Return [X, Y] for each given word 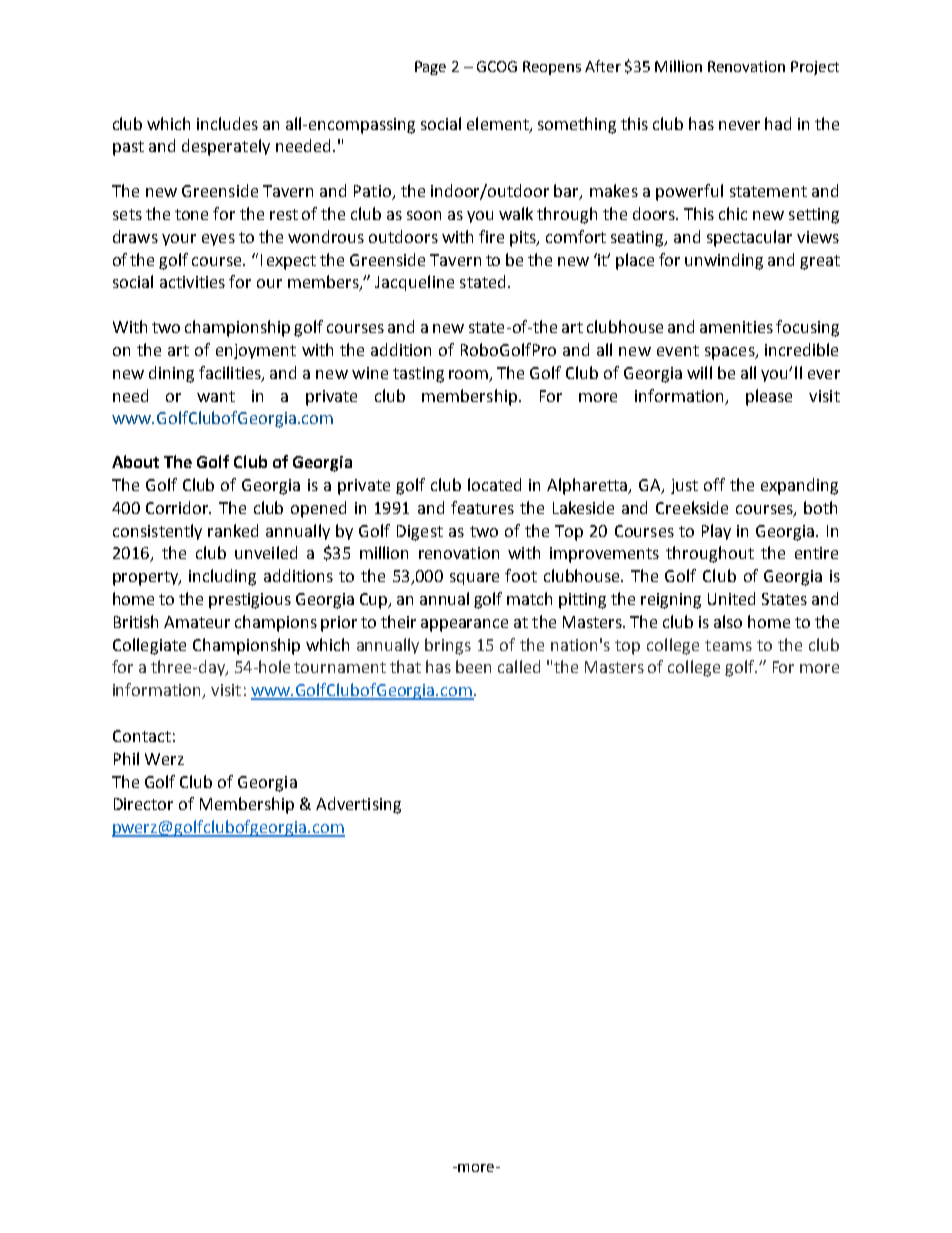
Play [716, 532]
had [778, 123]
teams [728, 645]
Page [430, 68]
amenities [736, 327]
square [474, 579]
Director [143, 804]
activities [192, 282]
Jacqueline [414, 283]
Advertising [358, 805]
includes [227, 123]
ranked [233, 530]
